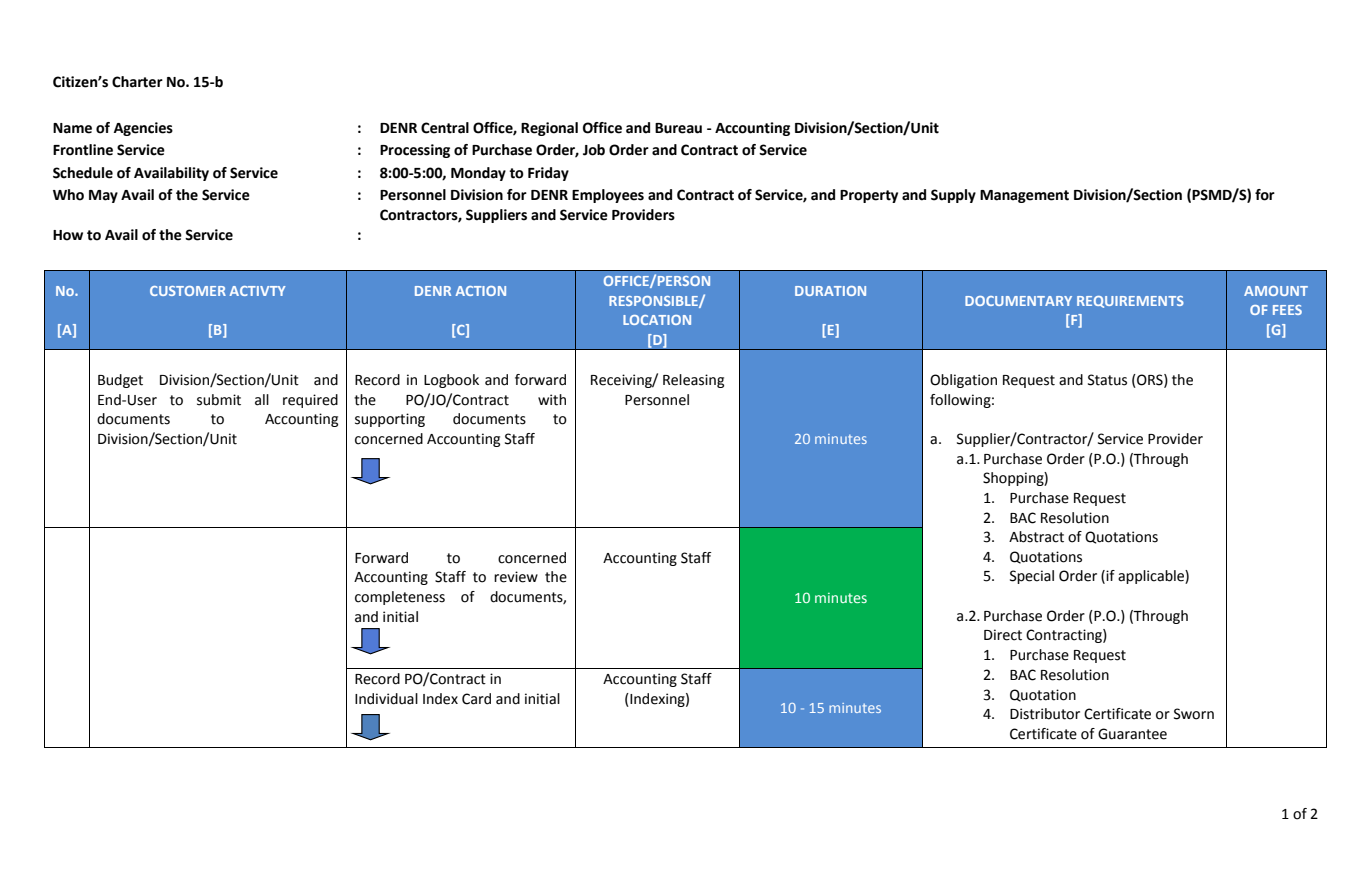 Image resolution: width=1371 pixels, height=896 pixels. What do you see at coordinates (390, 420) in the document?
I see `supporting` at bounding box center [390, 420].
